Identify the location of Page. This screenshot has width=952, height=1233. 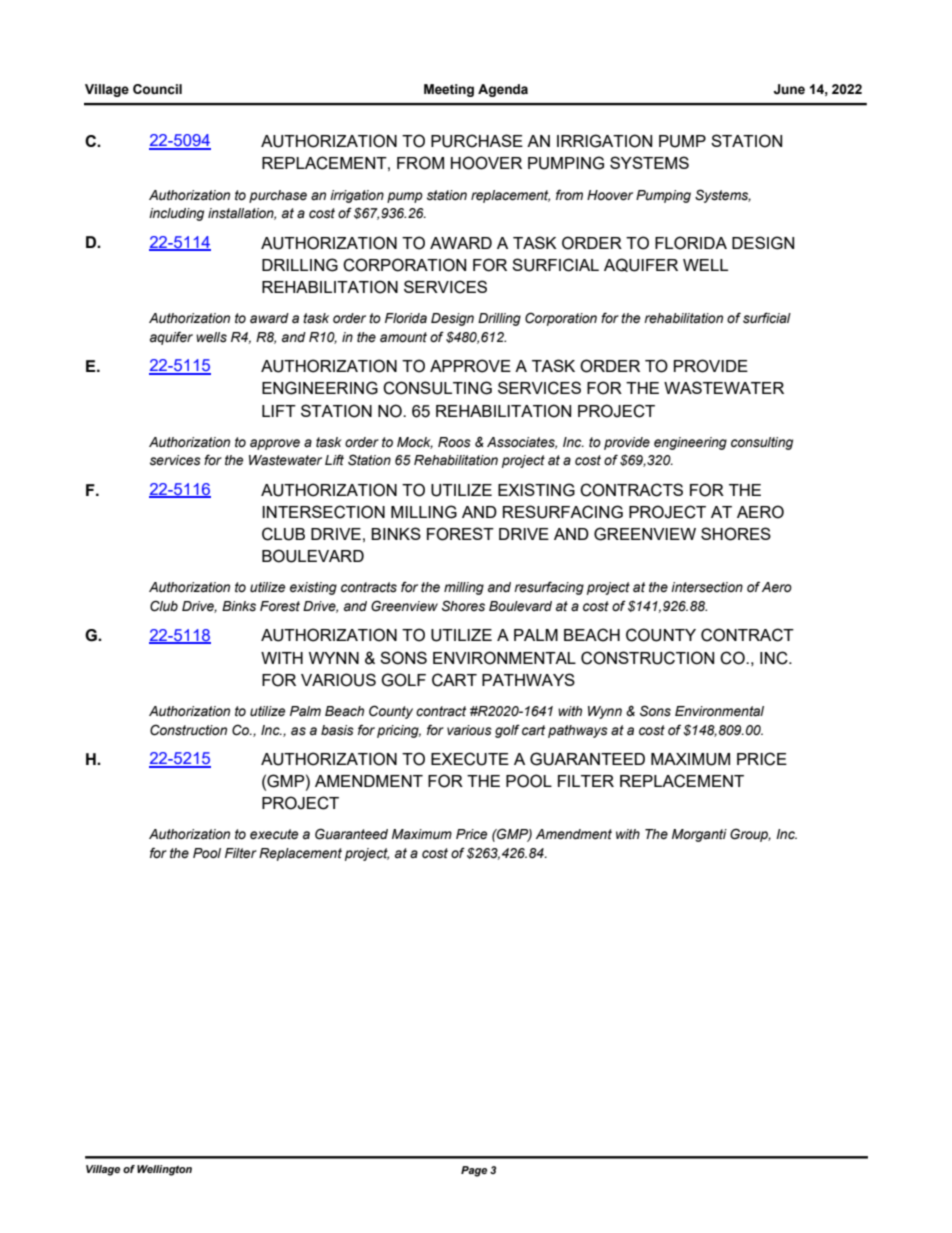
(474, 1171).
